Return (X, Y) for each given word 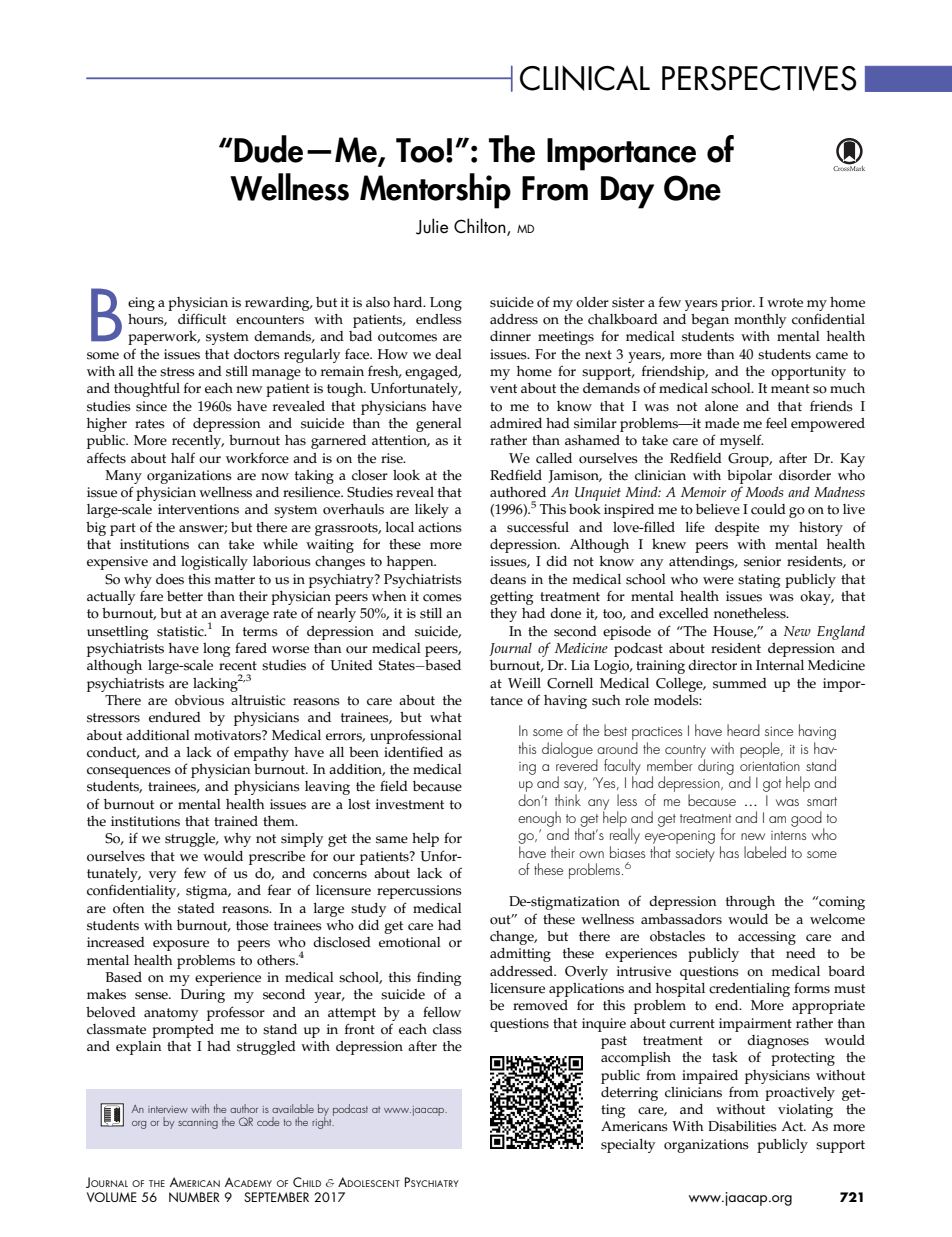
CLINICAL (585, 78)
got (772, 785)
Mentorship (435, 191)
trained (236, 821)
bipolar (749, 477)
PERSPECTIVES (759, 78)
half (183, 457)
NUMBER (194, 1197)
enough (539, 819)
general (439, 425)
